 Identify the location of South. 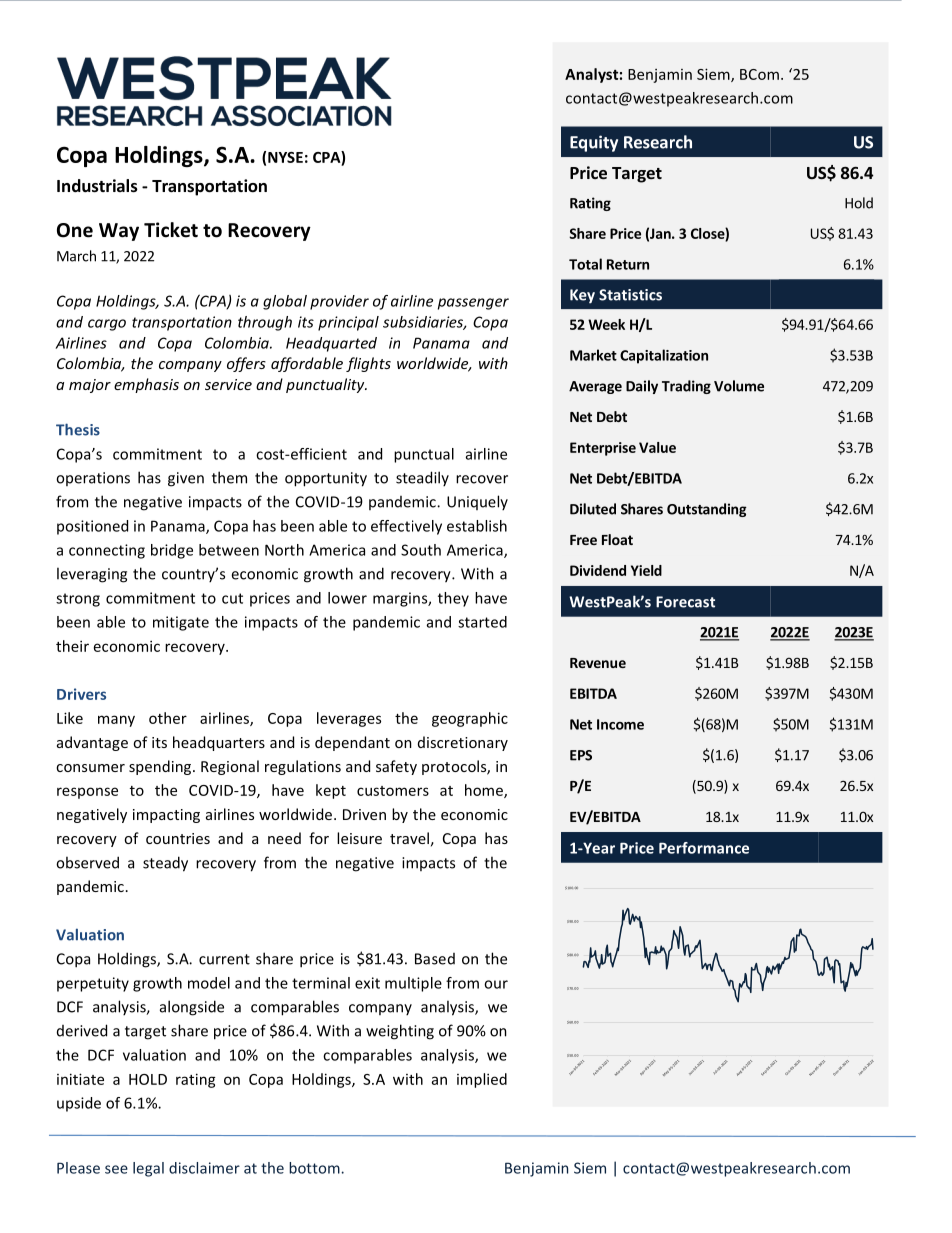
(421, 550).
